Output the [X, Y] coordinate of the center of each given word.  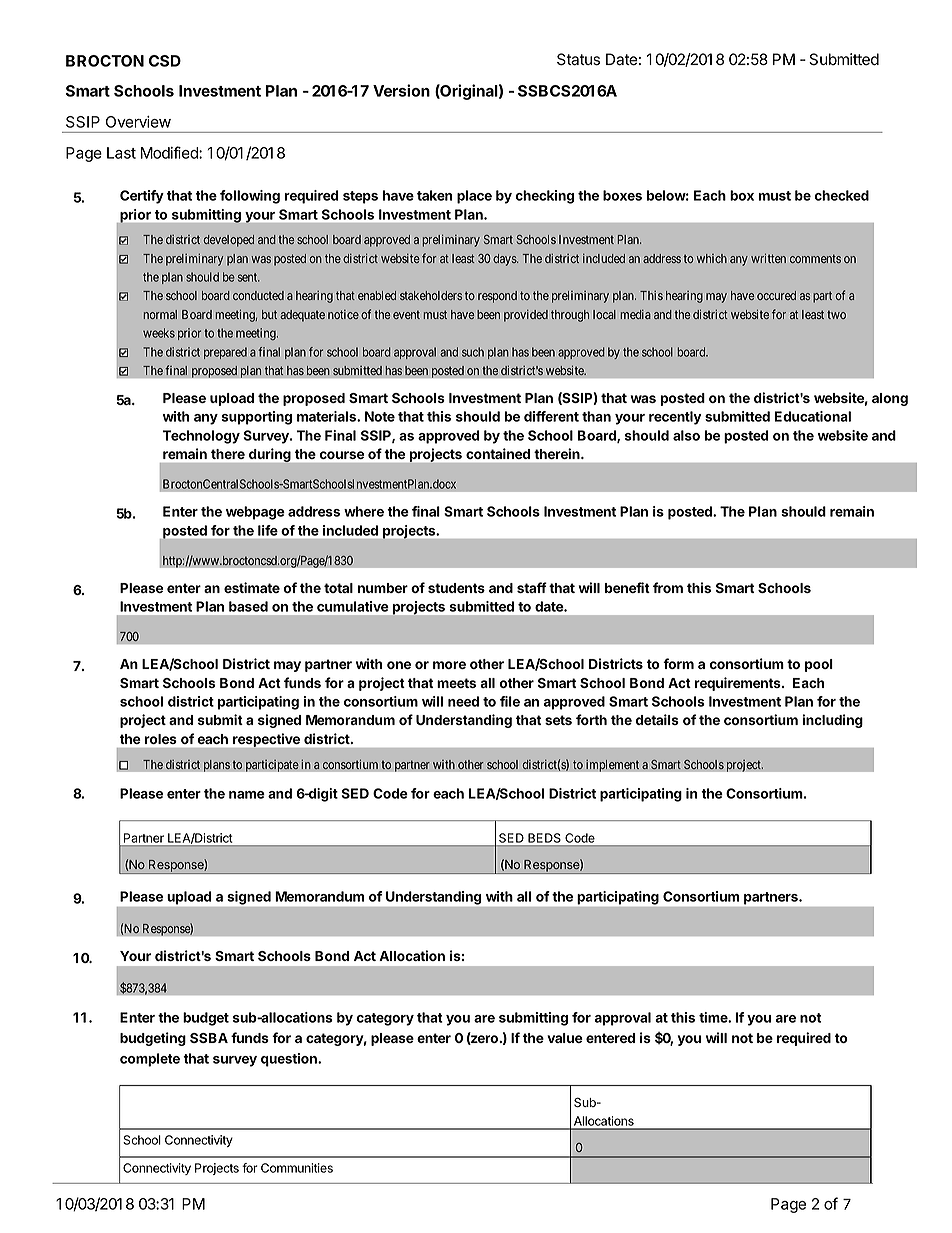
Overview [138, 122]
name [247, 795]
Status [578, 59]
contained [498, 453]
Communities [297, 1168]
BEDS [544, 838]
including [832, 721]
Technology [201, 437]
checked [841, 195]
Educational [813, 416]
